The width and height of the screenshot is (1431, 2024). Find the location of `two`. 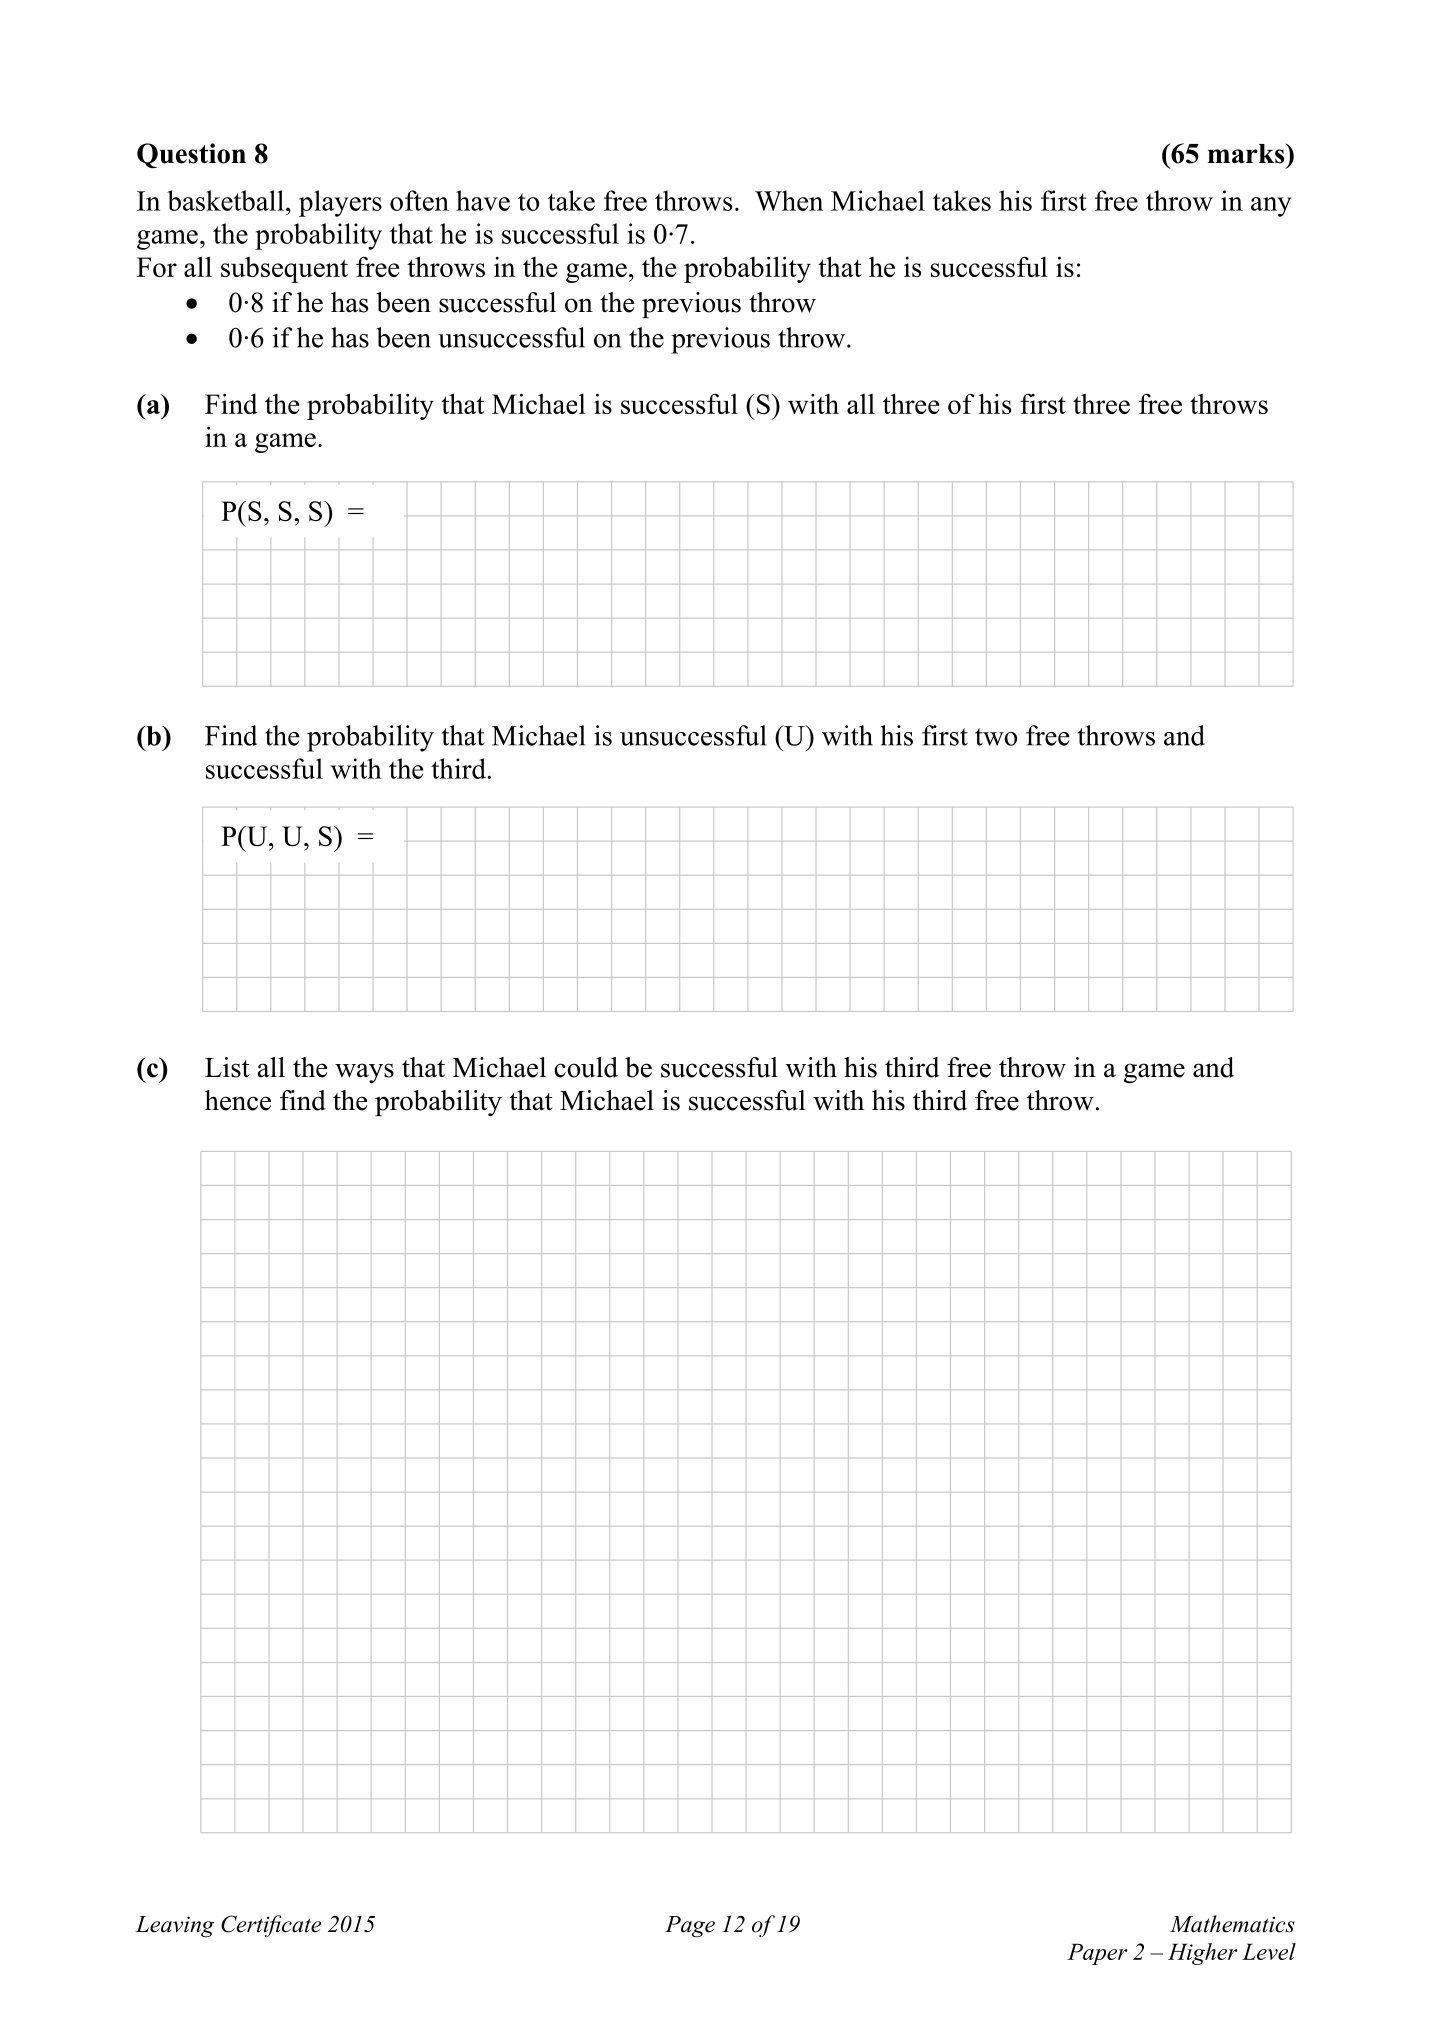

two is located at coordinates (996, 737).
